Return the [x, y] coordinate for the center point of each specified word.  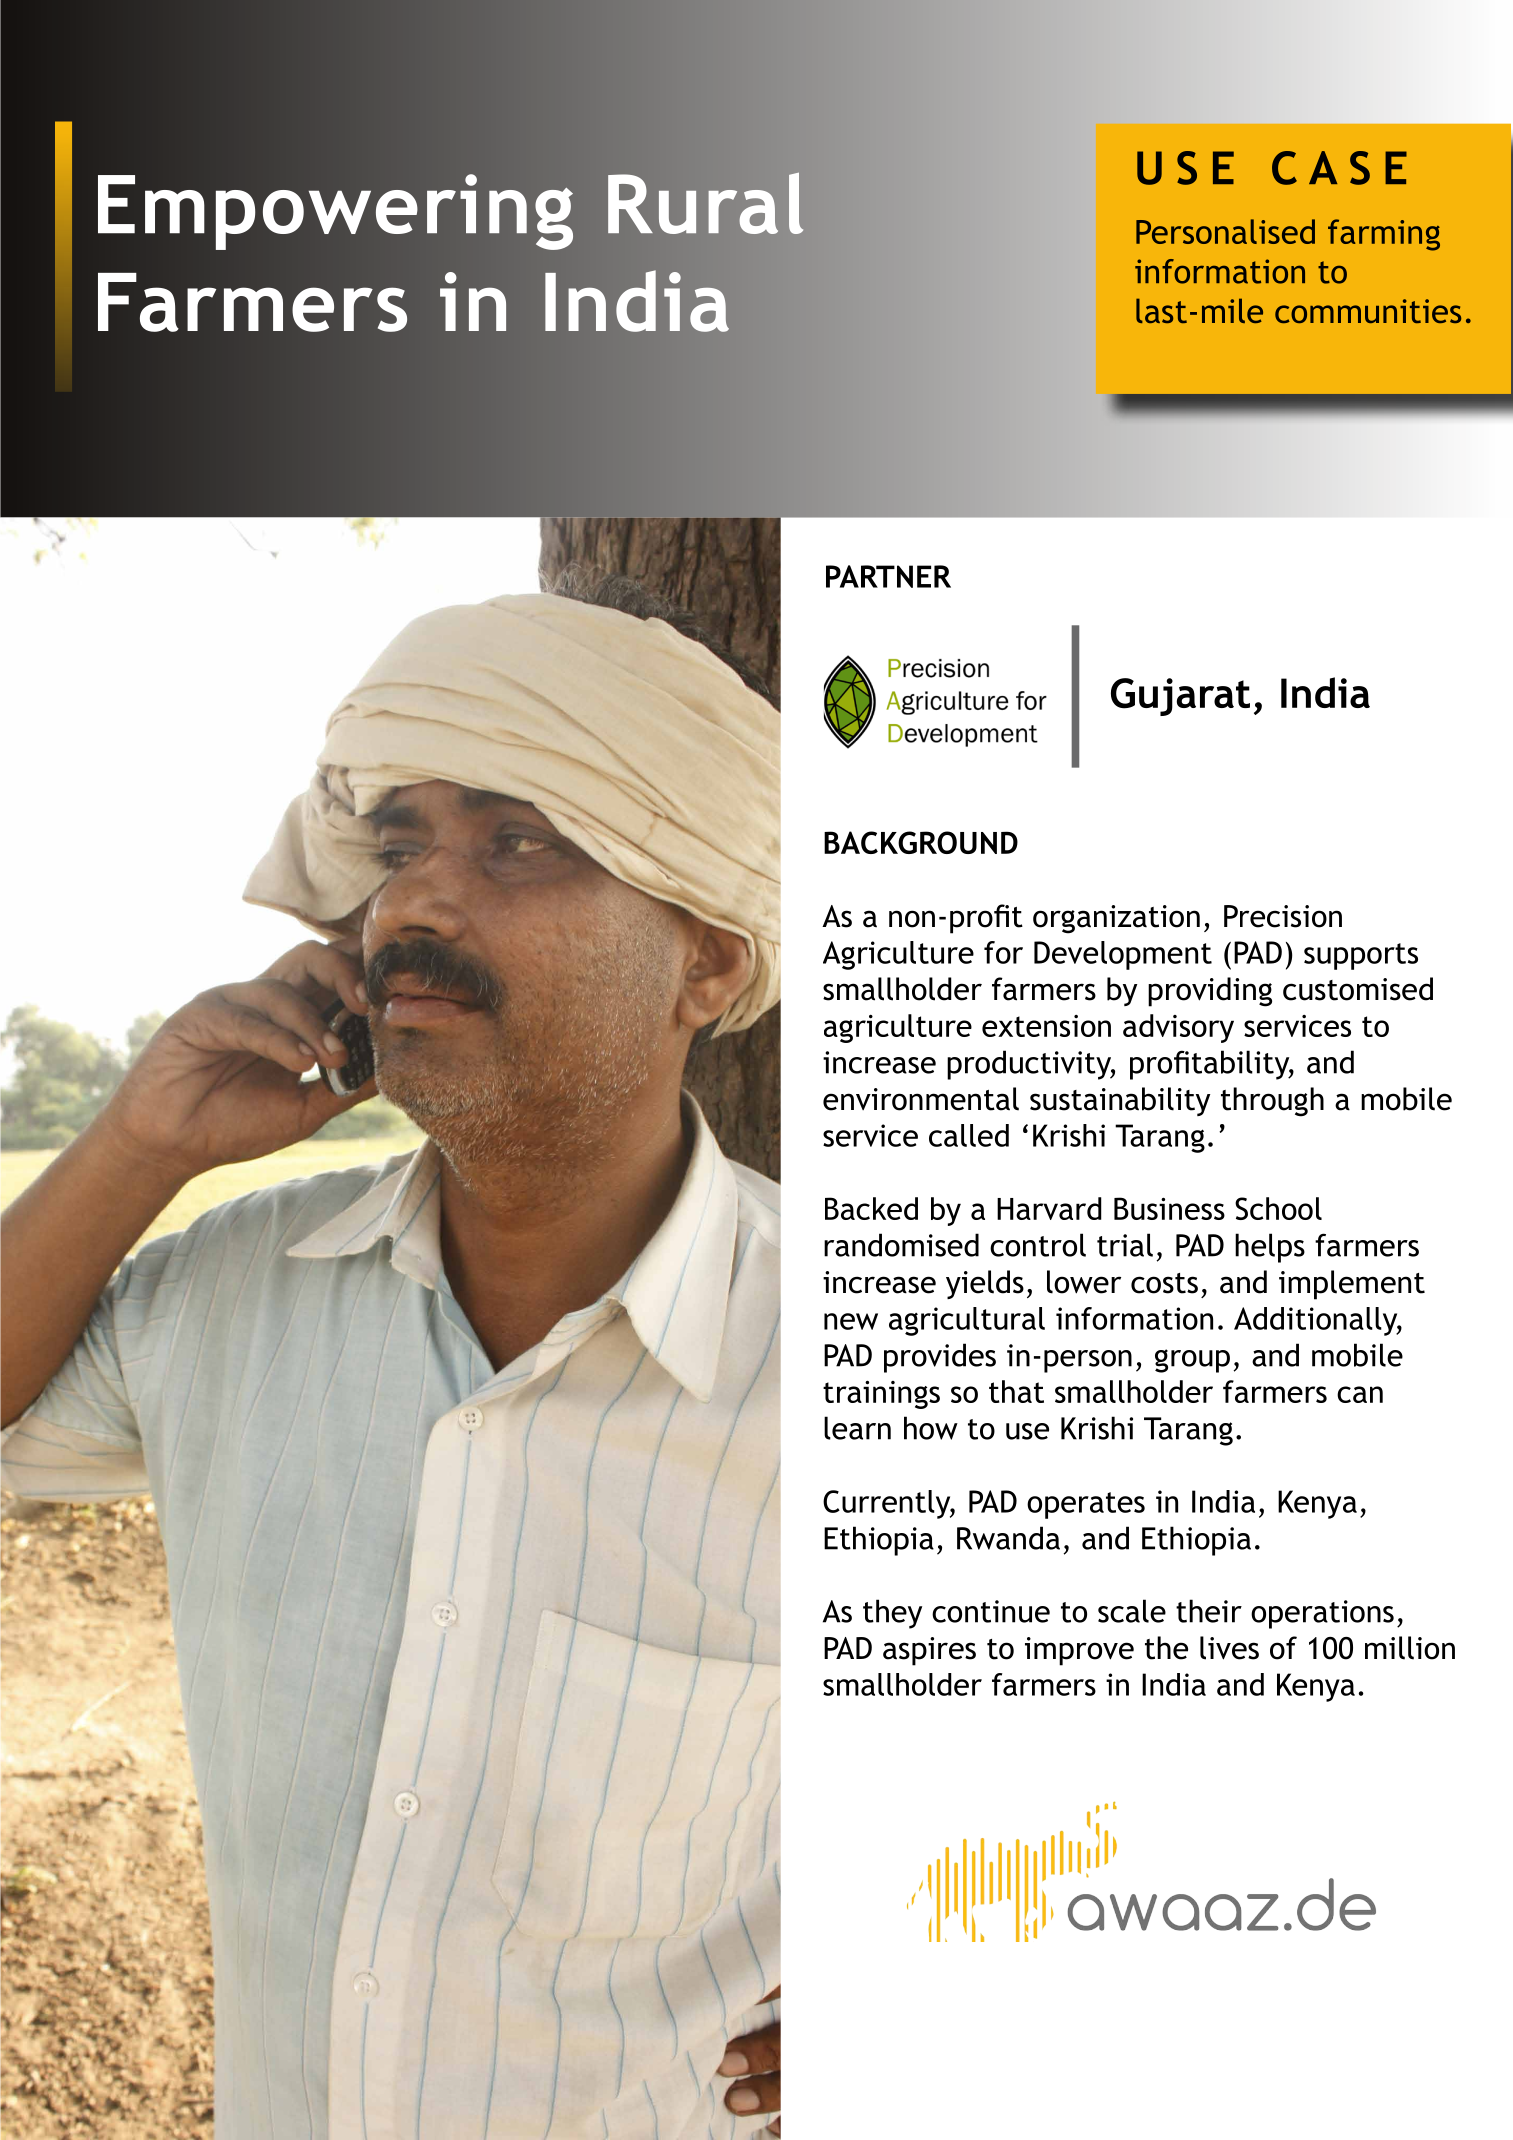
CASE [1339, 168]
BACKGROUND [921, 842]
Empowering [336, 212]
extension [1046, 1026]
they [892, 1614]
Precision [1283, 916]
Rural [705, 203]
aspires [929, 1651]
